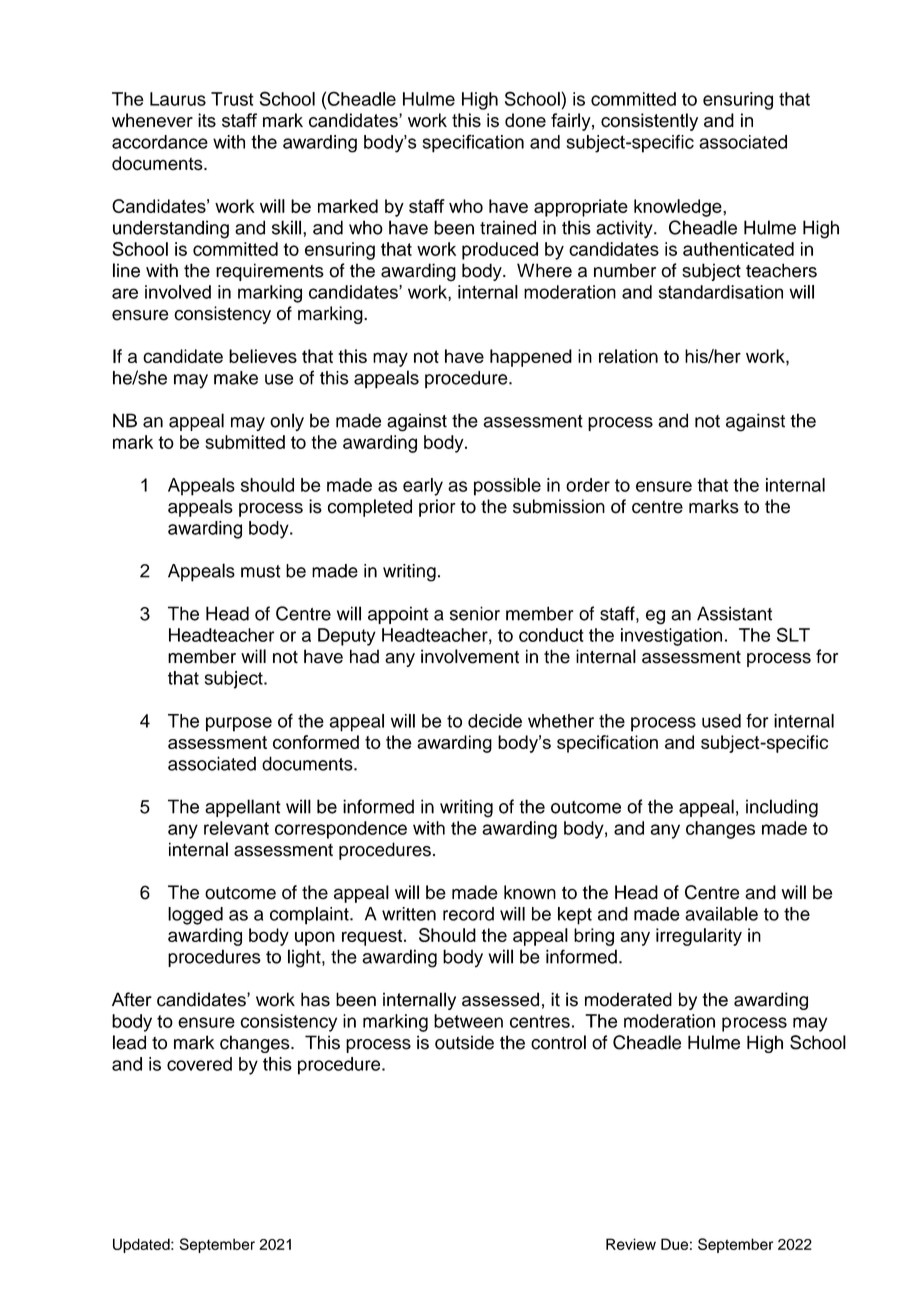  Describe the element at coordinates (207, 120) in the image. I see `its` at that location.
